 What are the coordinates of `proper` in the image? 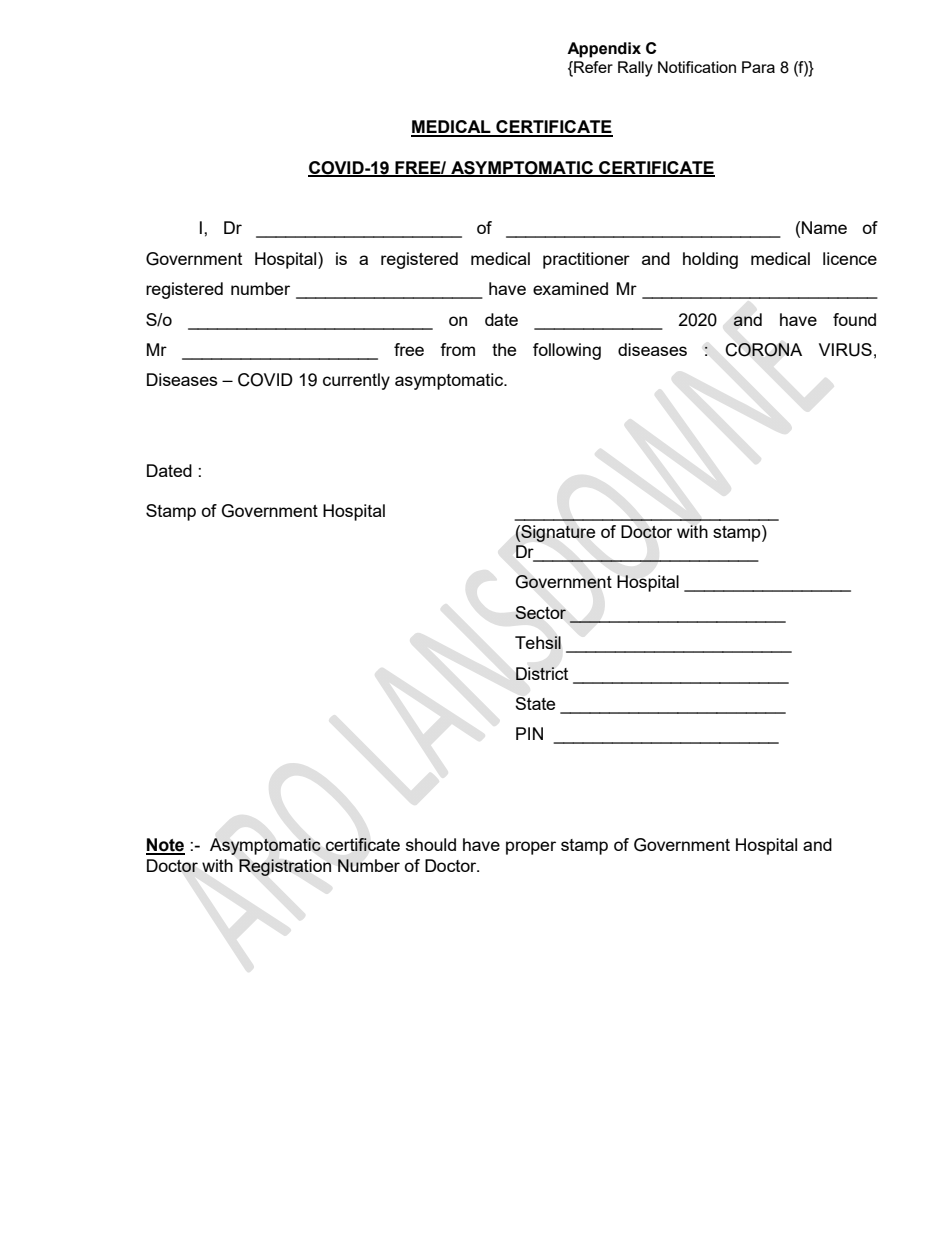 It's located at (531, 848).
